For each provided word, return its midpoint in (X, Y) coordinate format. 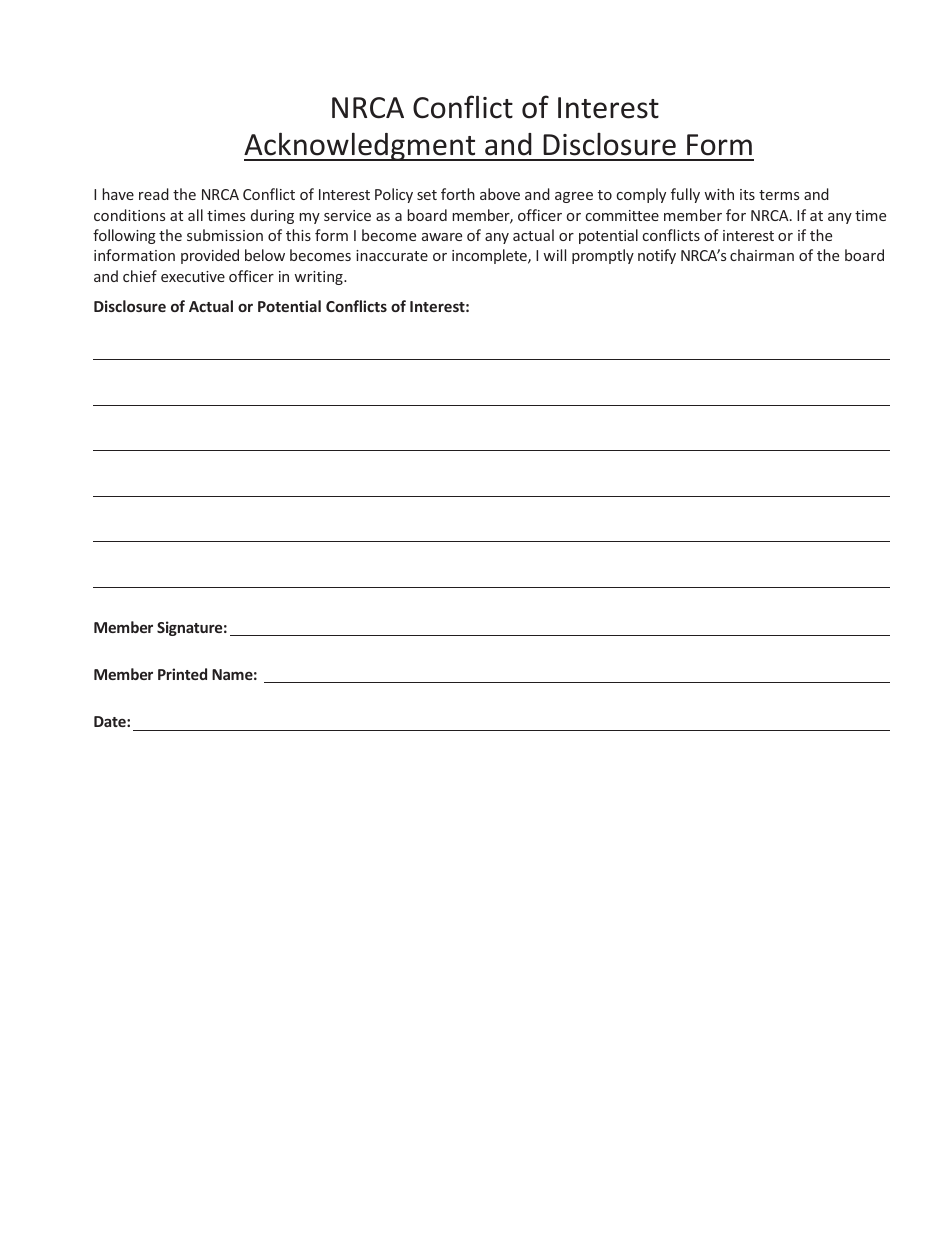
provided (210, 256)
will (554, 255)
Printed (182, 674)
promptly (603, 256)
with (719, 194)
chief (140, 276)
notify (657, 256)
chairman (762, 255)
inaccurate (392, 255)
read (154, 194)
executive (193, 276)
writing (319, 278)
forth (458, 194)
